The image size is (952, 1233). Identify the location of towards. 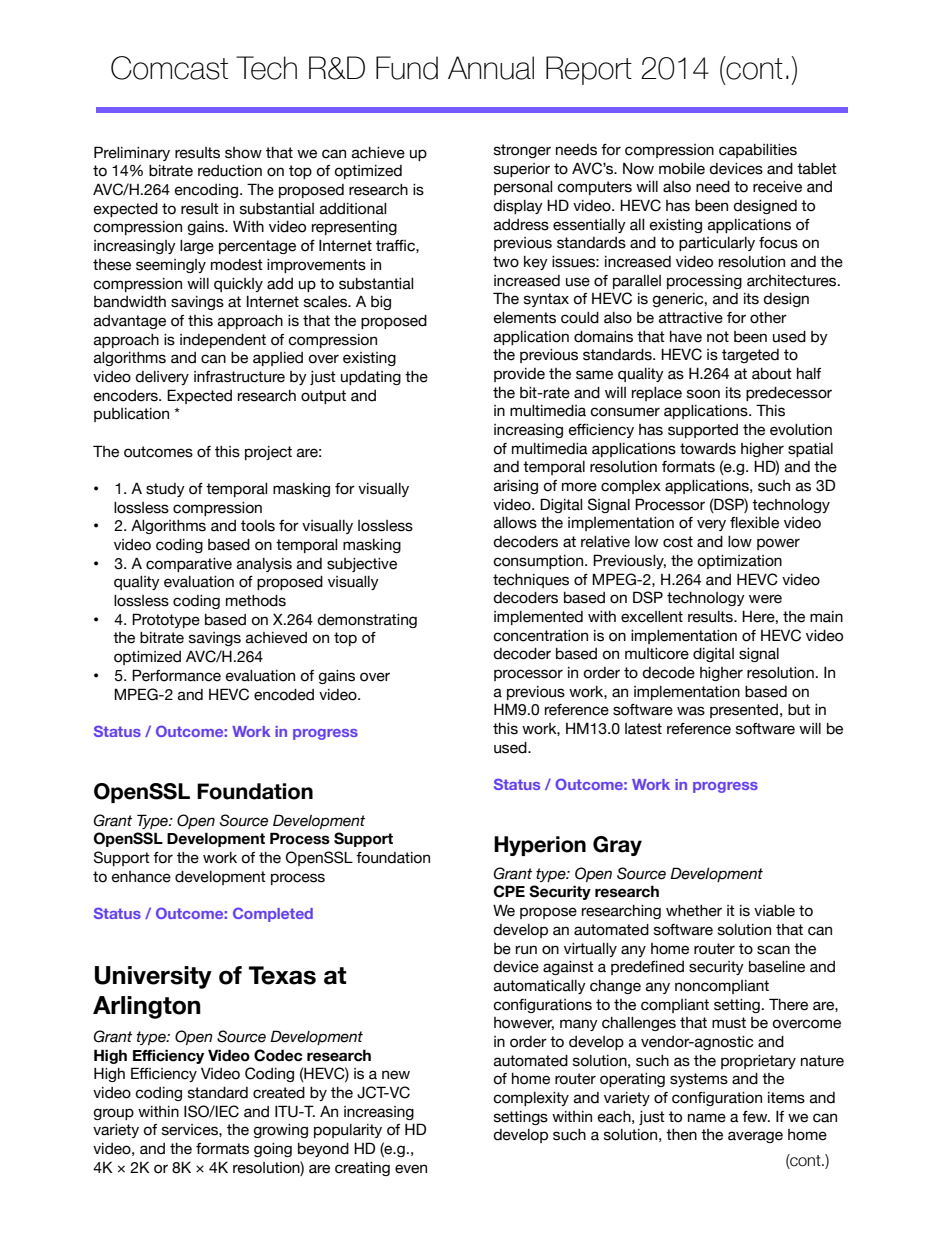
(708, 449).
